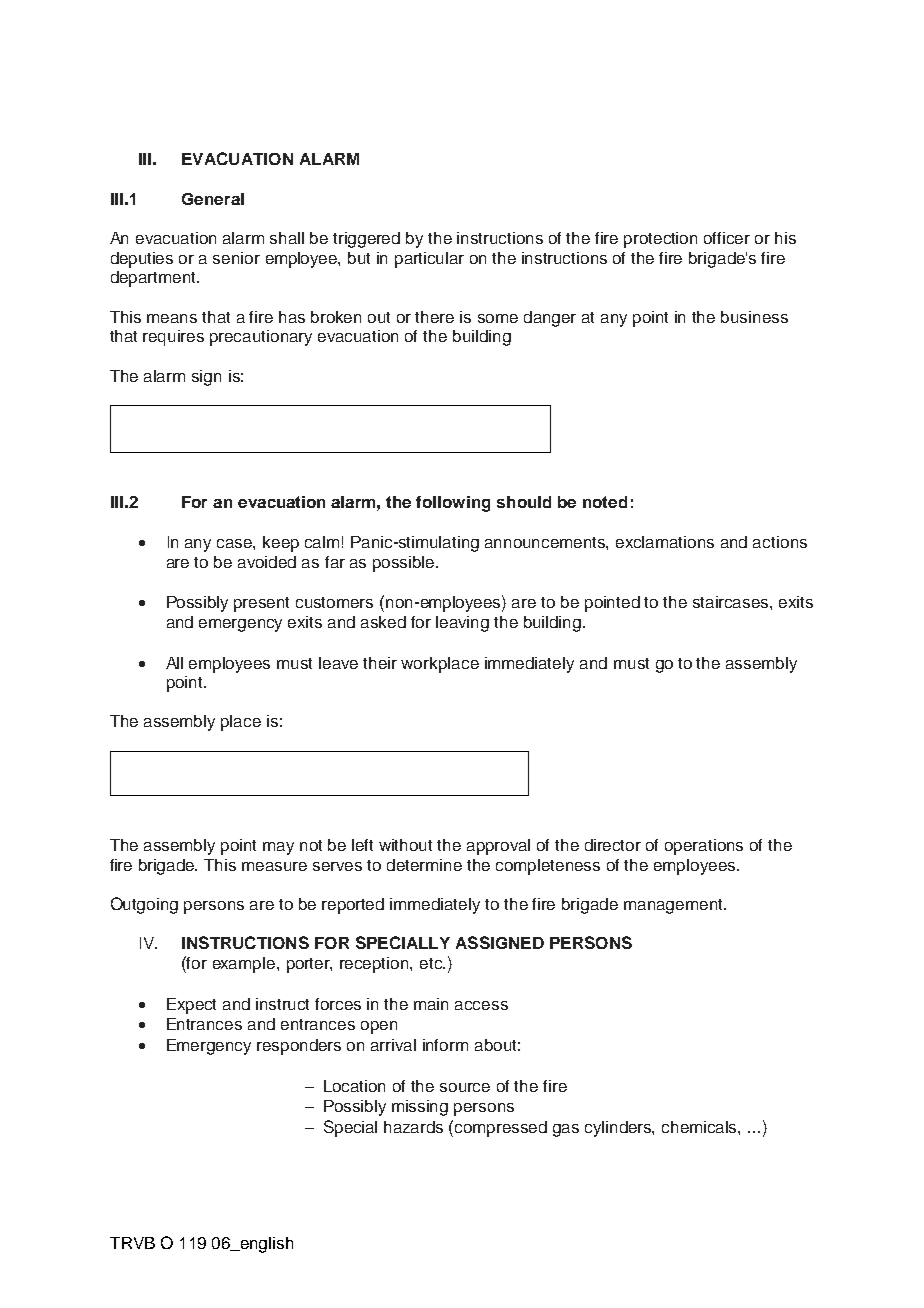 The image size is (924, 1308). Describe the element at coordinates (727, 238) in the document. I see `officer` at that location.
